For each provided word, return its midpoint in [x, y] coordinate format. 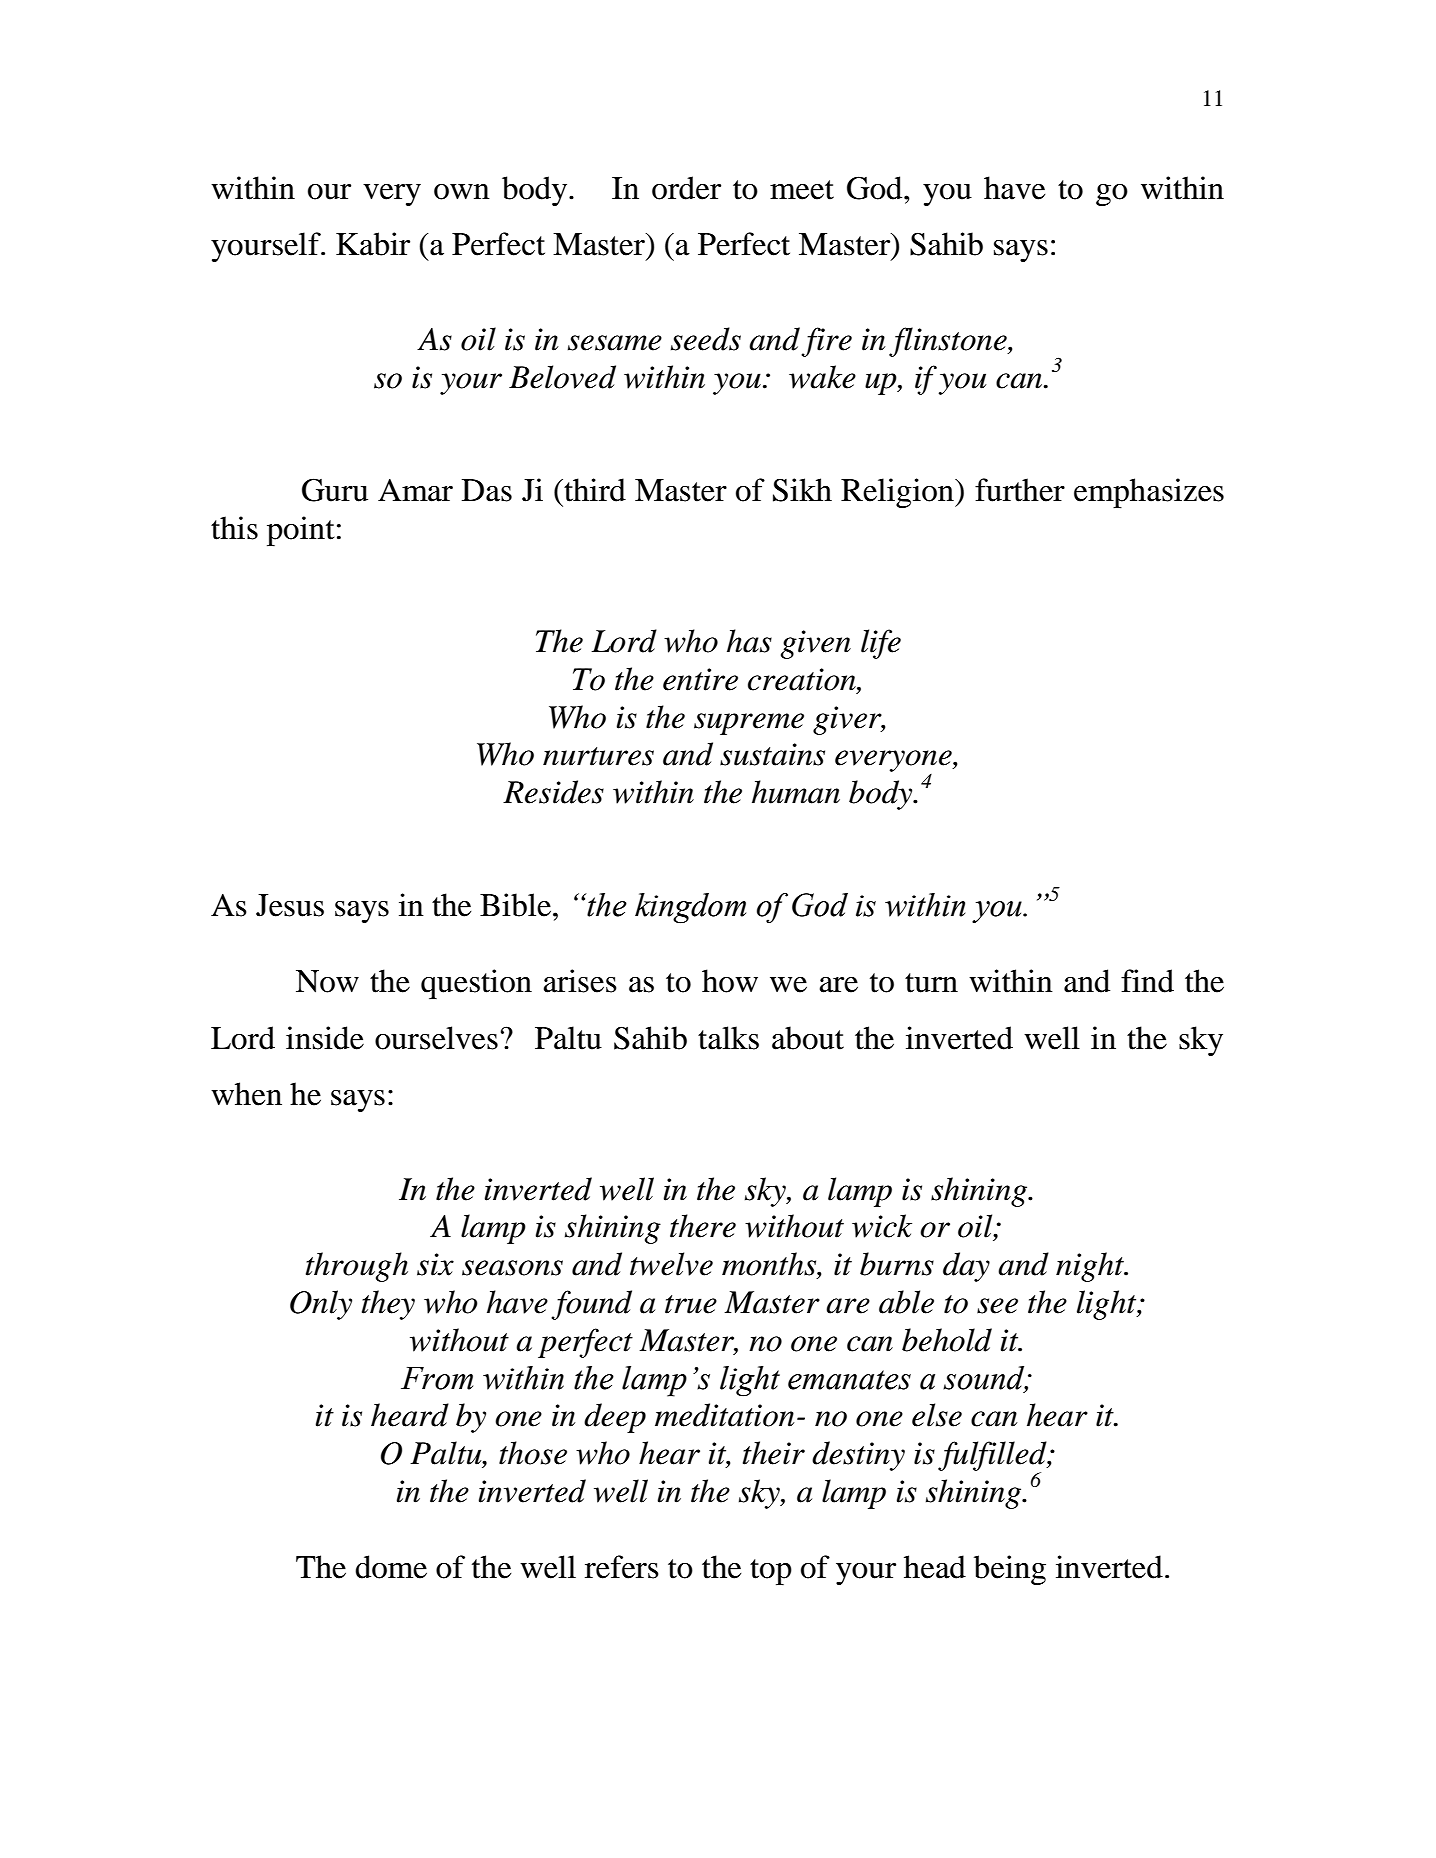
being [1010, 1570]
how [730, 981]
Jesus [290, 905]
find [1147, 981]
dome [391, 1567]
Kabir [373, 244]
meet [802, 190]
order [686, 188]
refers [622, 1567]
